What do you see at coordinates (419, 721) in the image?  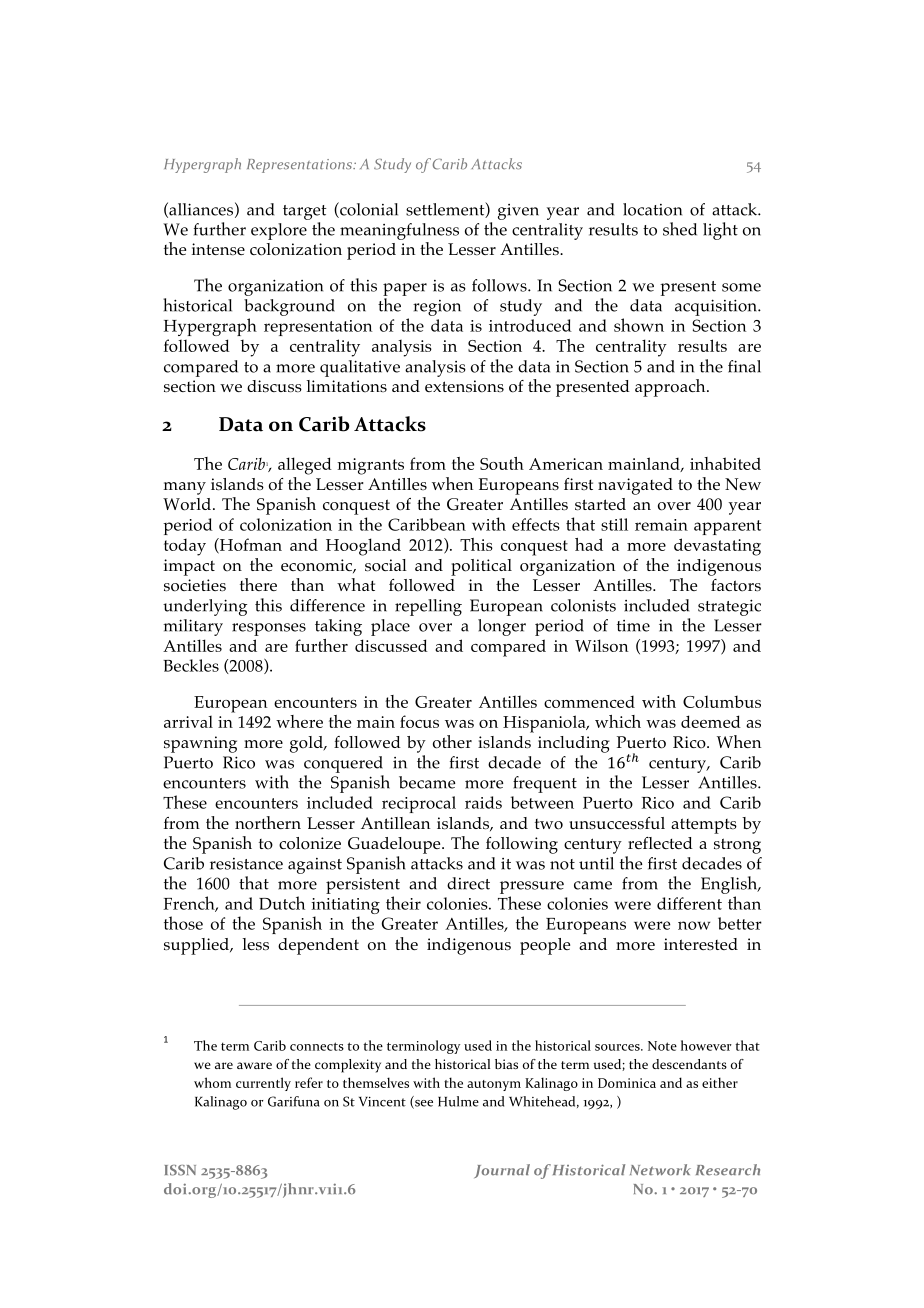 I see `focus` at bounding box center [419, 721].
